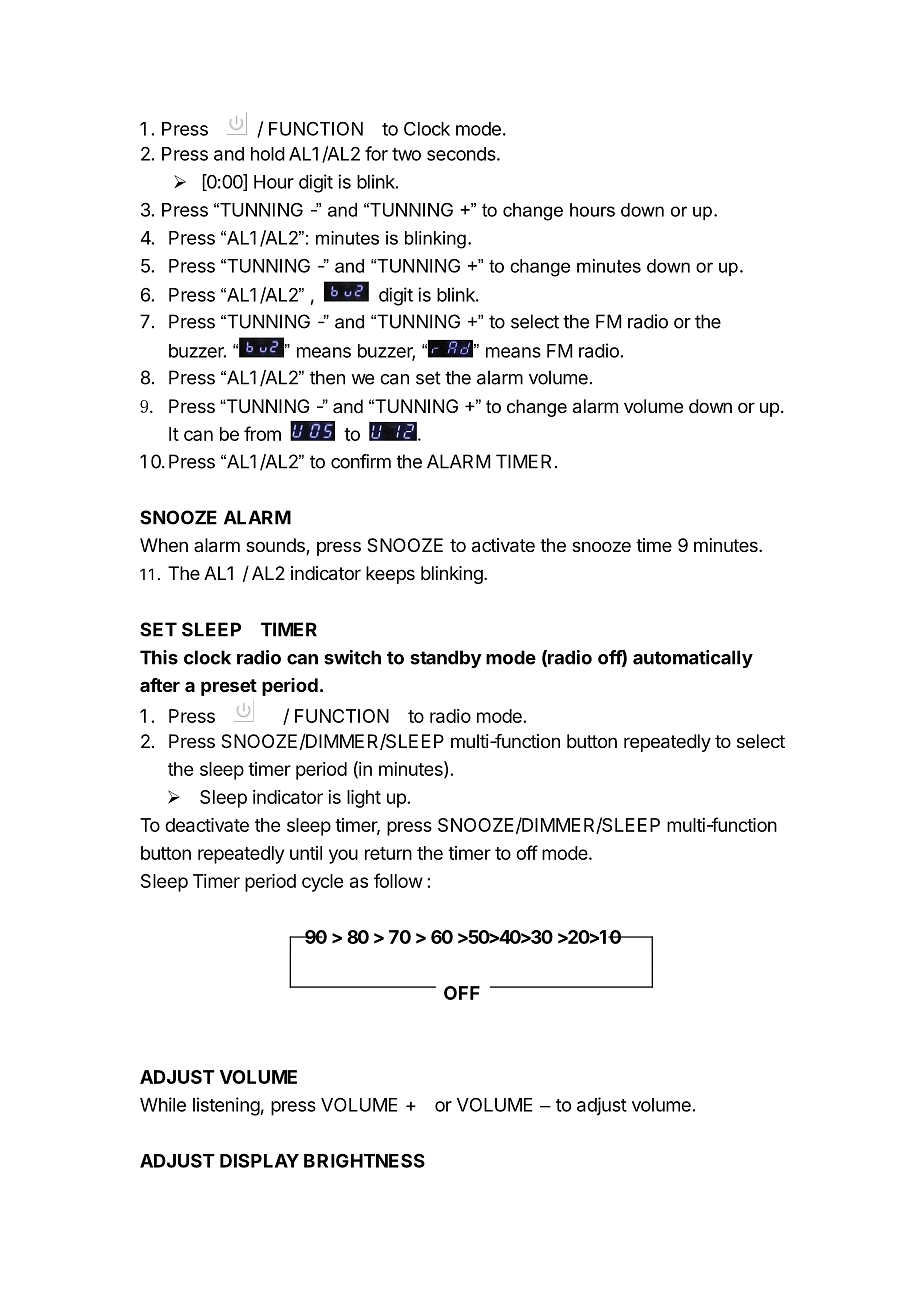  Describe the element at coordinates (226, 1106) in the screenshot. I see `listening` at that location.
